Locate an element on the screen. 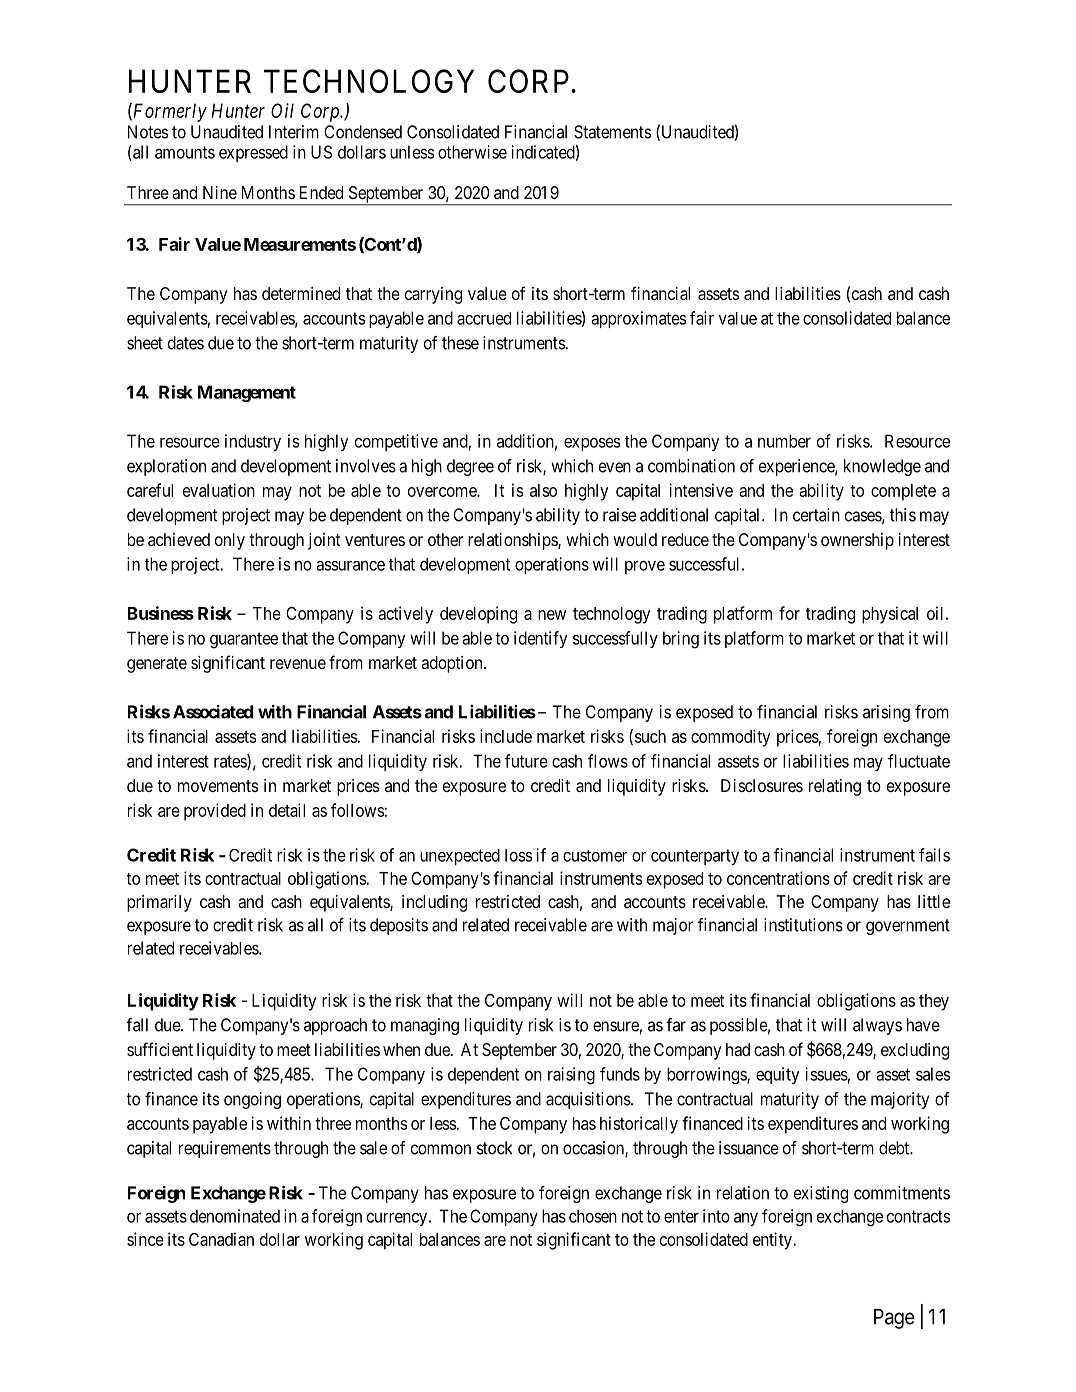 The image size is (1076, 1392). approximates is located at coordinates (638, 319).
